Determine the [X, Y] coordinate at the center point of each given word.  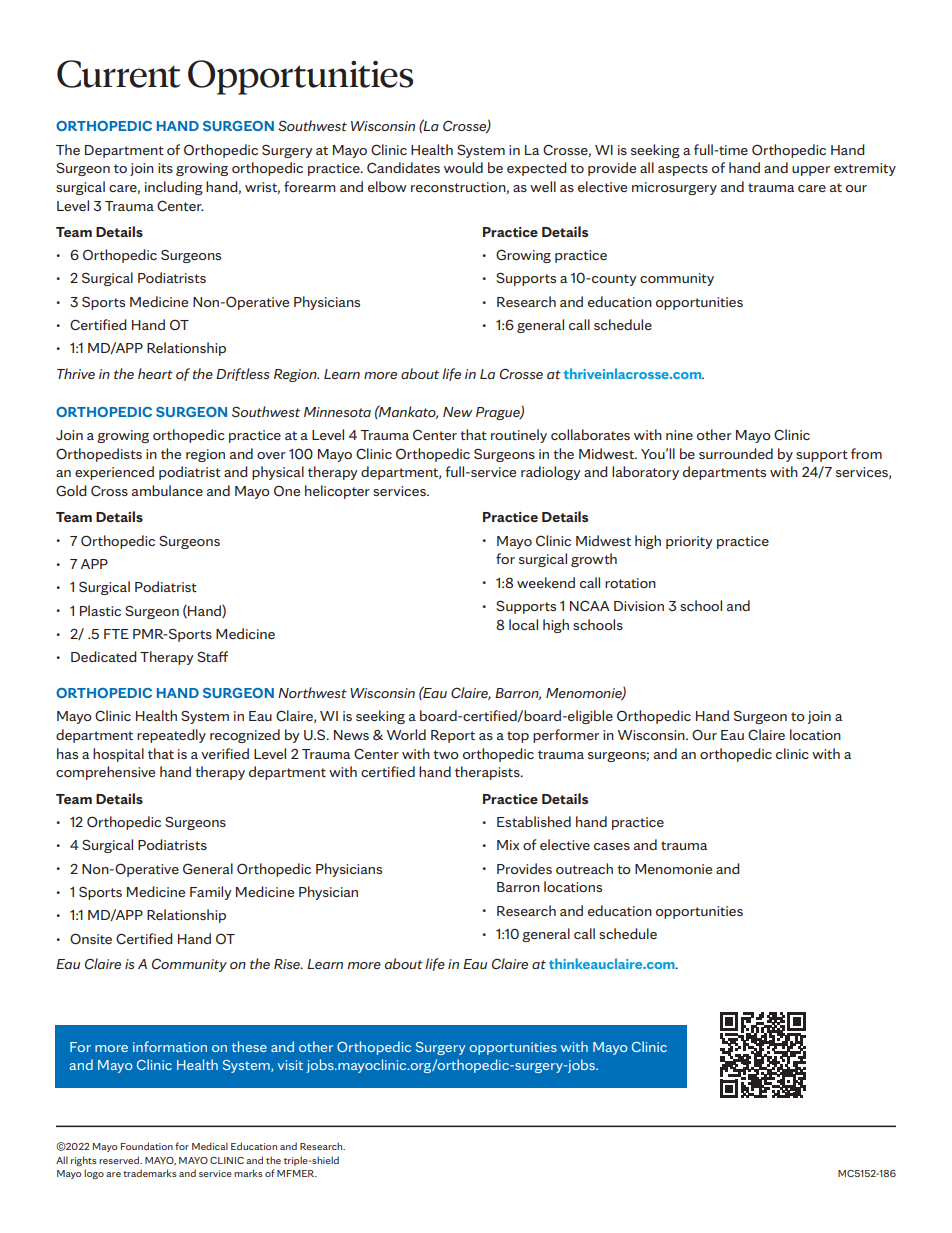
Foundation [147, 1146]
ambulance [167, 490]
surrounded [736, 453]
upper [811, 171]
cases [612, 846]
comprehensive [105, 773]
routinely [519, 436]
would [463, 167]
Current [118, 74]
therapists [488, 773]
